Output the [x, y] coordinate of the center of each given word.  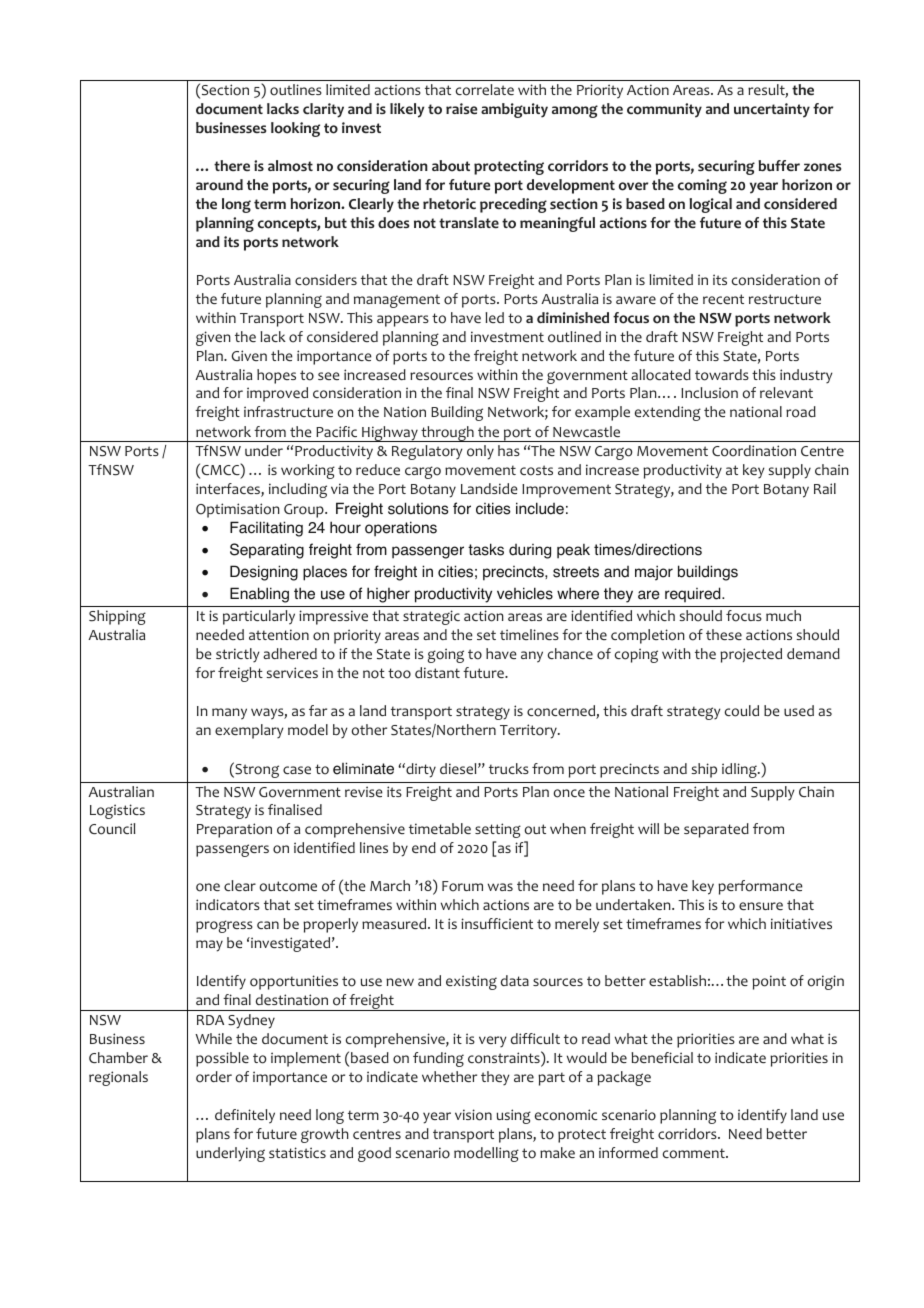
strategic [431, 617]
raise [461, 109]
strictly [238, 655]
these [724, 634]
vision [473, 1115]
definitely [245, 1116]
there [232, 165]
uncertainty [772, 110]
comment [695, 1153]
